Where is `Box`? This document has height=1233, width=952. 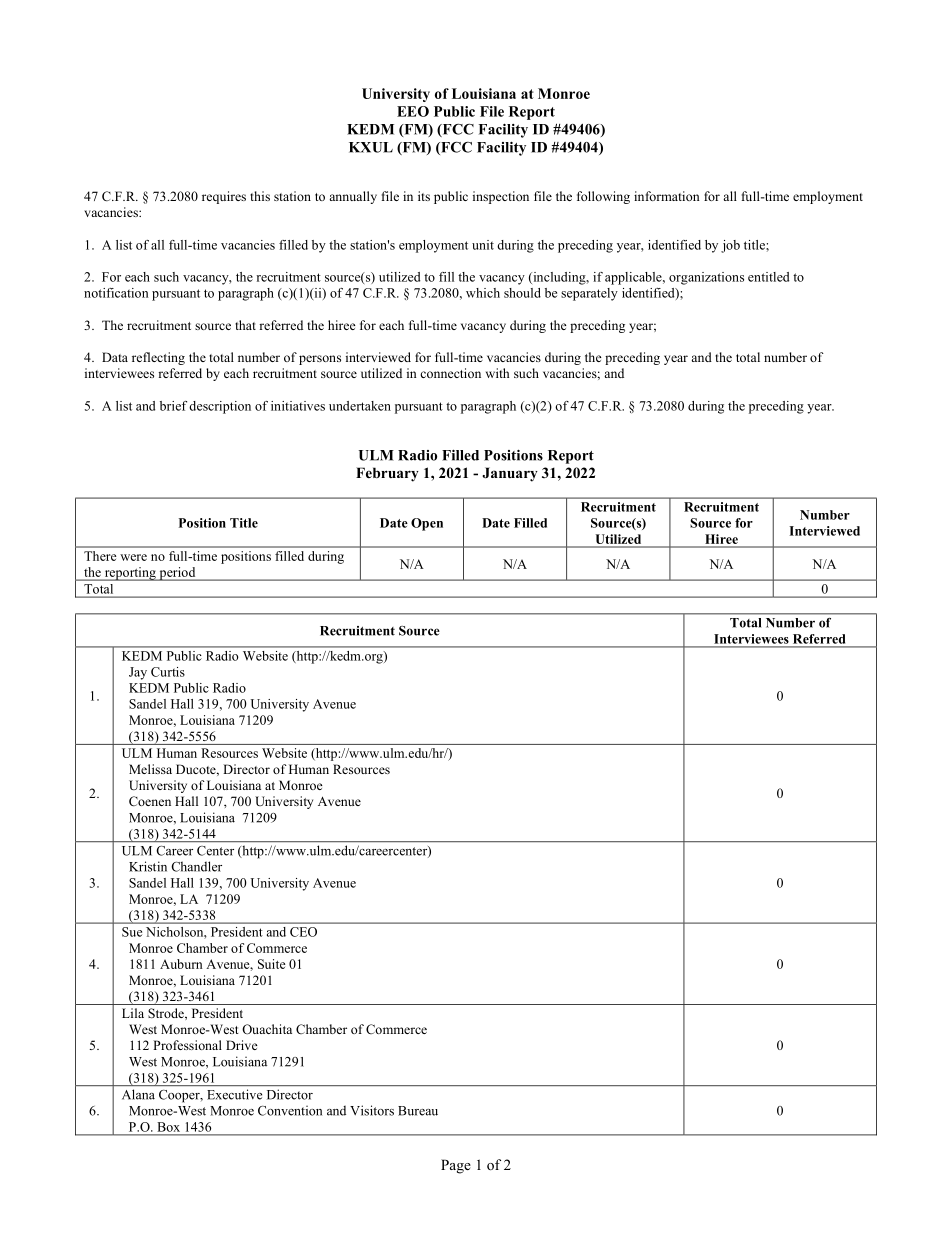
Box is located at coordinates (169, 1127).
